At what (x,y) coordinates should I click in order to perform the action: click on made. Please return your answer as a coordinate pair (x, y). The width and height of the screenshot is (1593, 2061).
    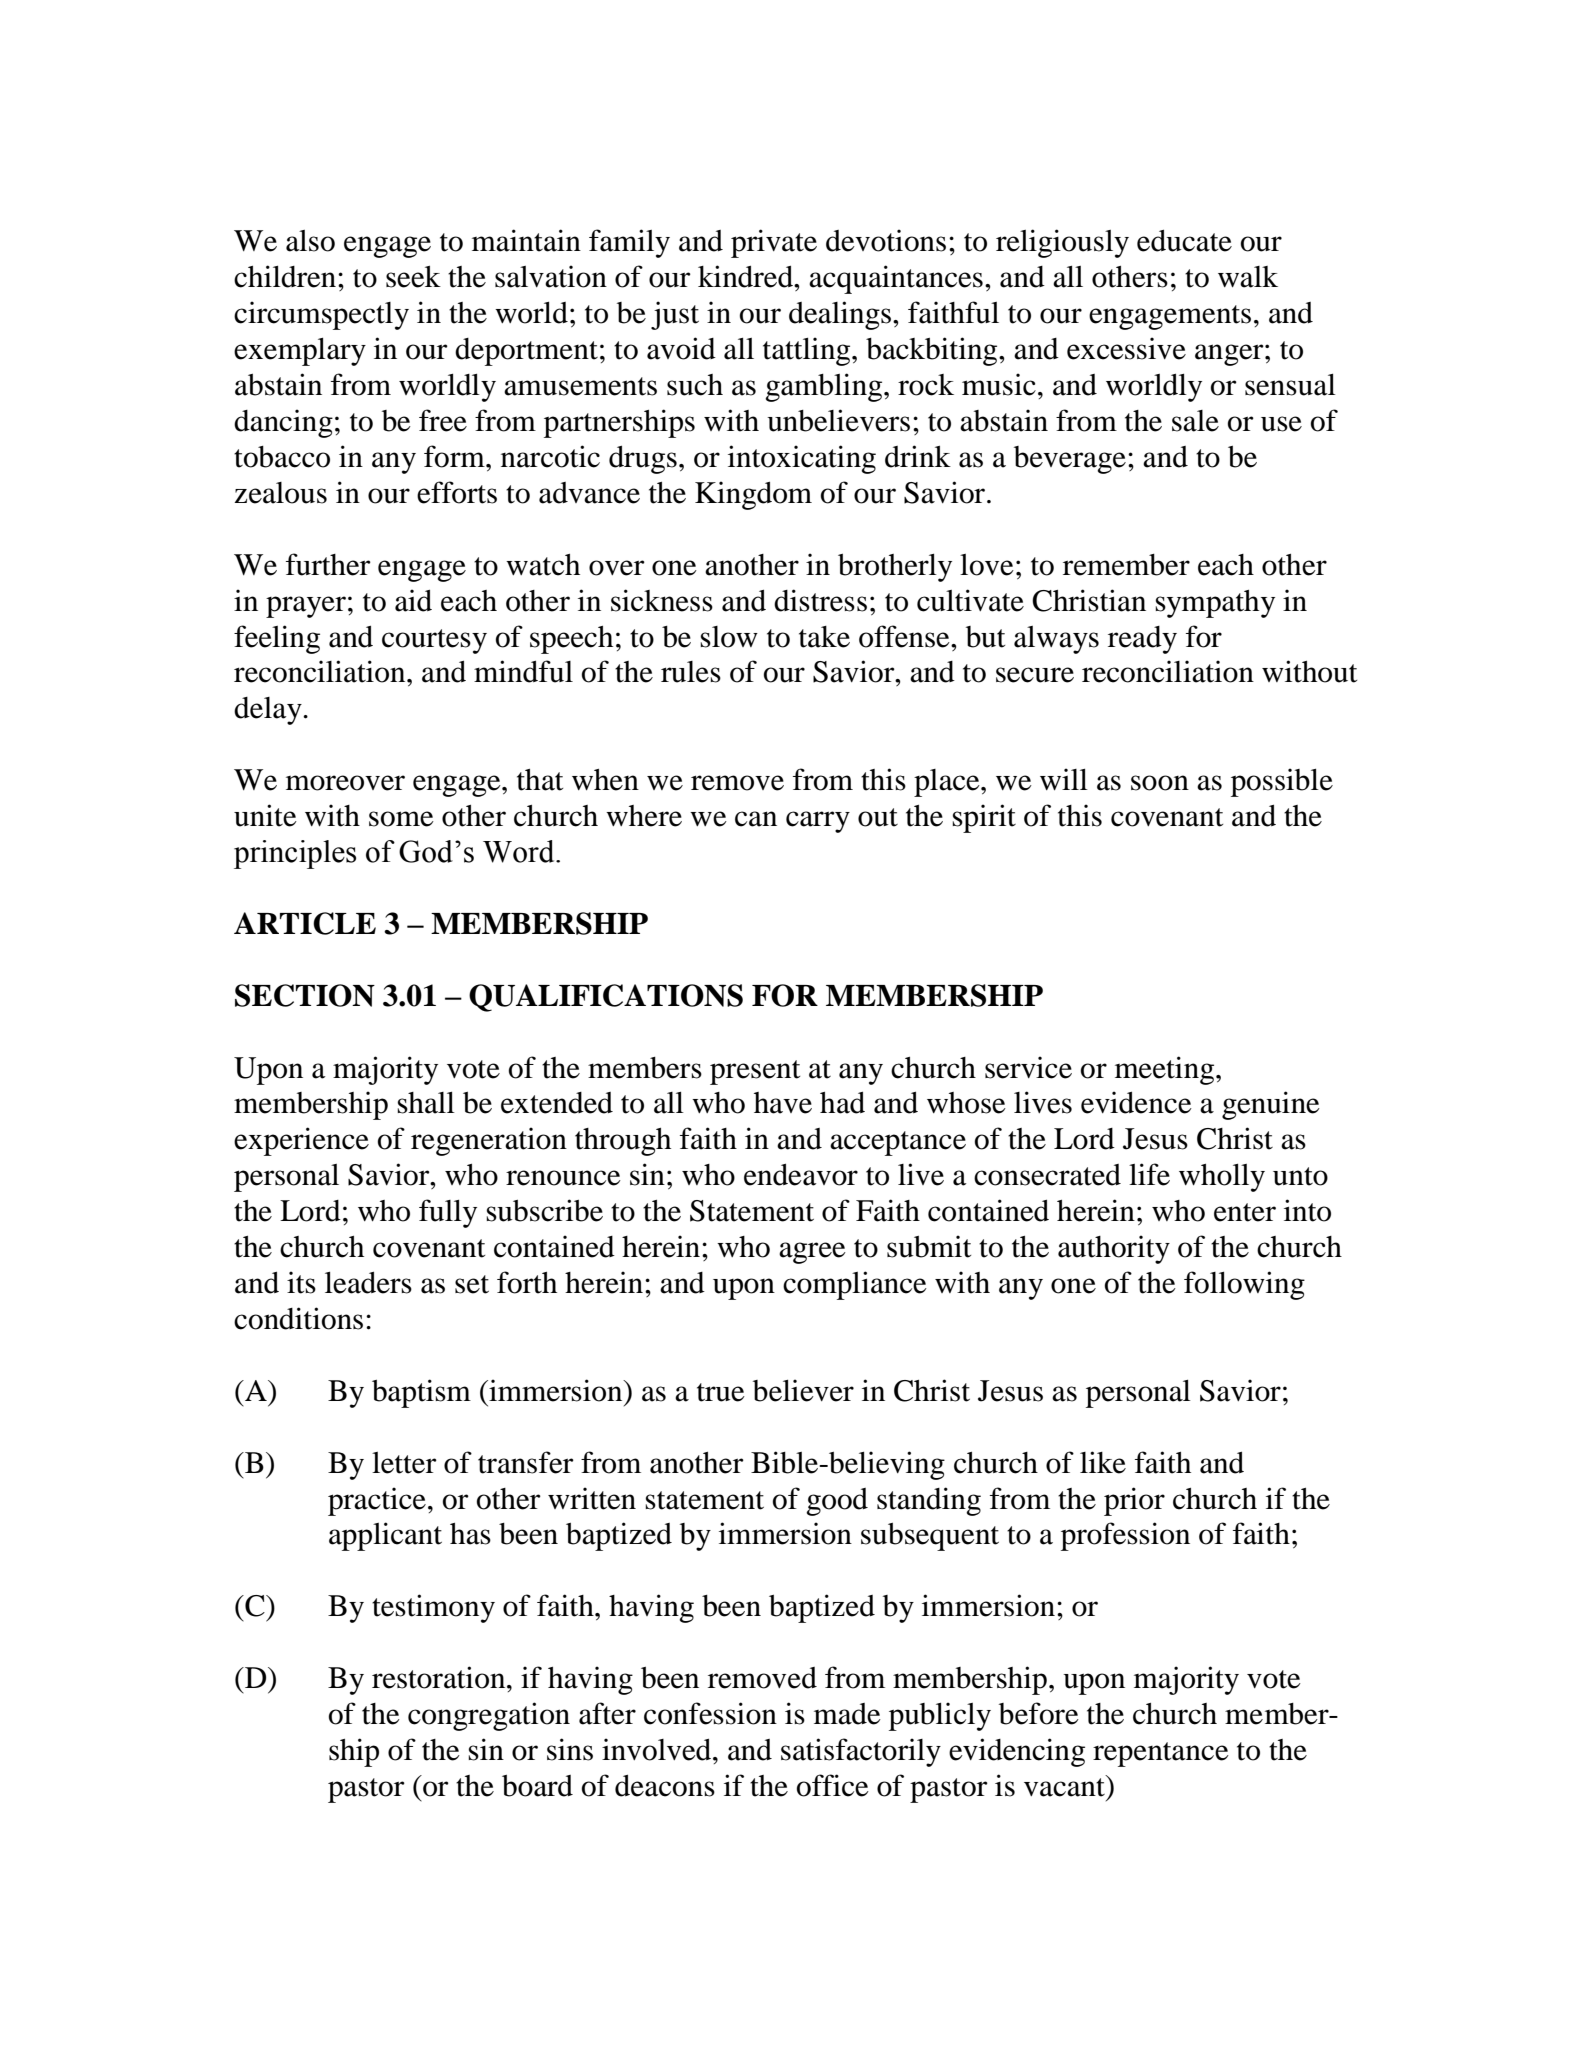
    Looking at the image, I should click on (847, 1714).
